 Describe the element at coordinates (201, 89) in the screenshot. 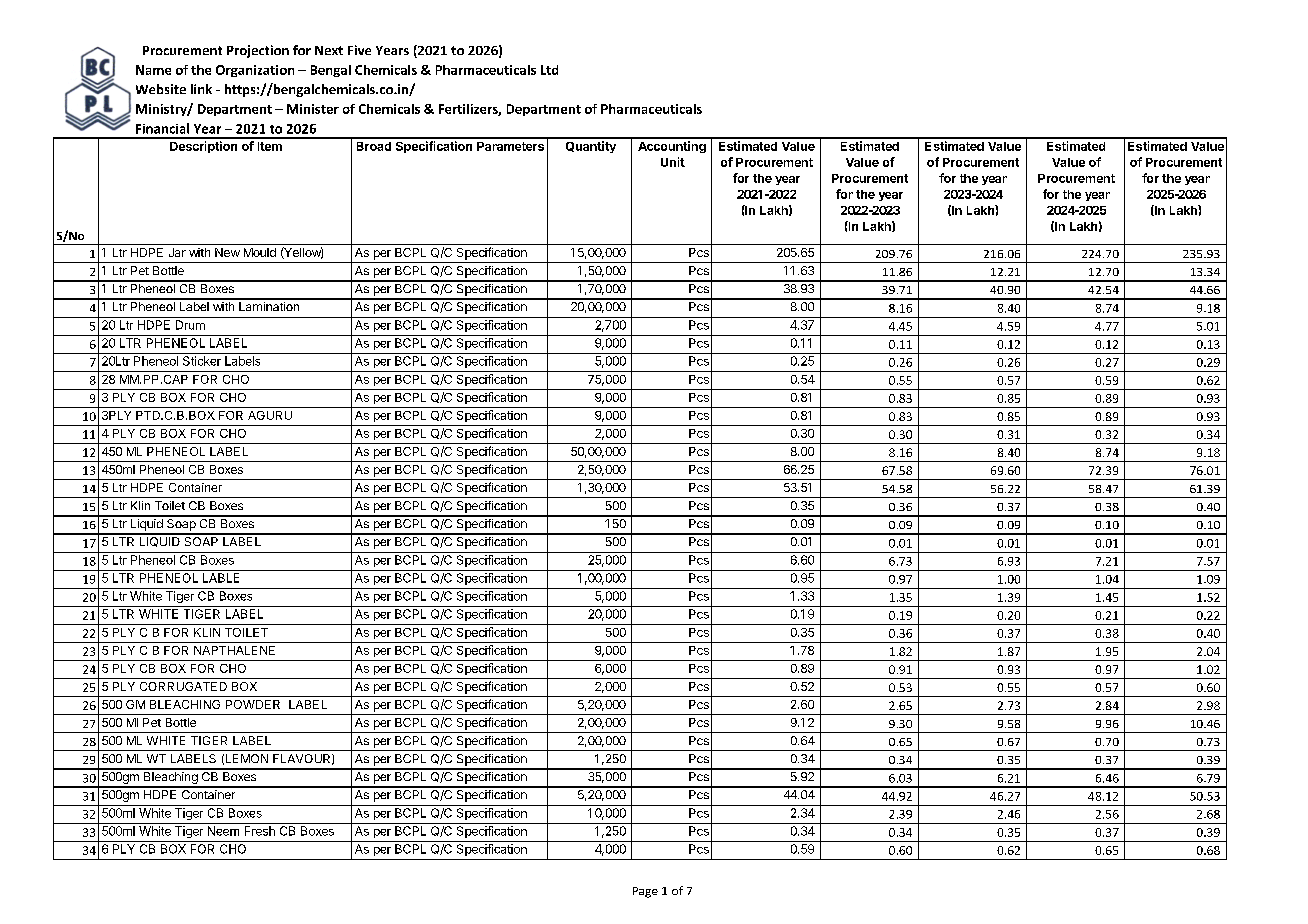

I see `link` at that location.
